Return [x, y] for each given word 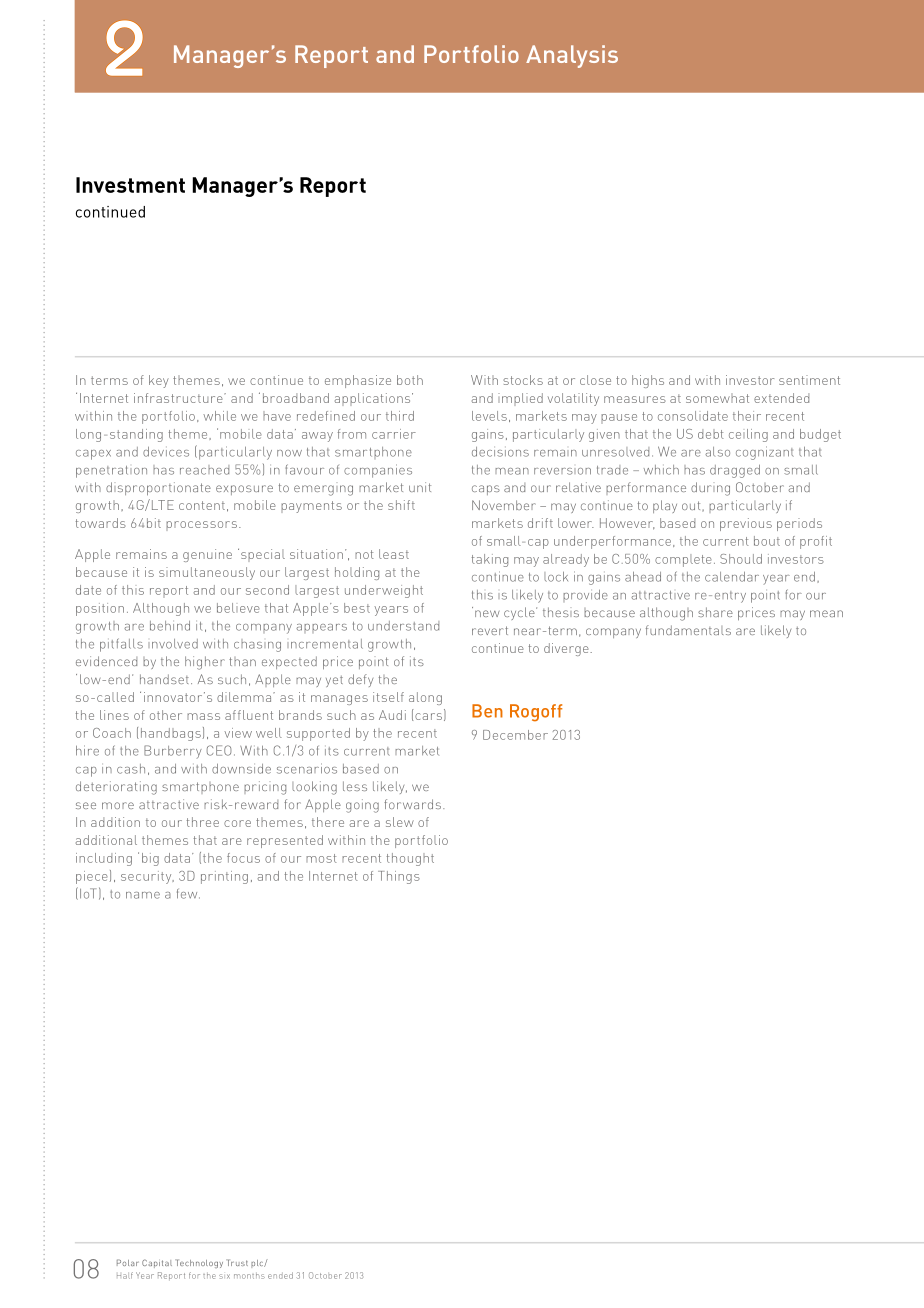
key [159, 381]
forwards [412, 804]
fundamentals [688, 630]
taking [490, 560]
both [410, 380]
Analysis [572, 56]
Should [741, 559]
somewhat [717, 398]
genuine [207, 555]
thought [410, 859]
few [188, 894]
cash [131, 769]
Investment [130, 185]
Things [399, 877]
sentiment [809, 380]
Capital [157, 1263]
